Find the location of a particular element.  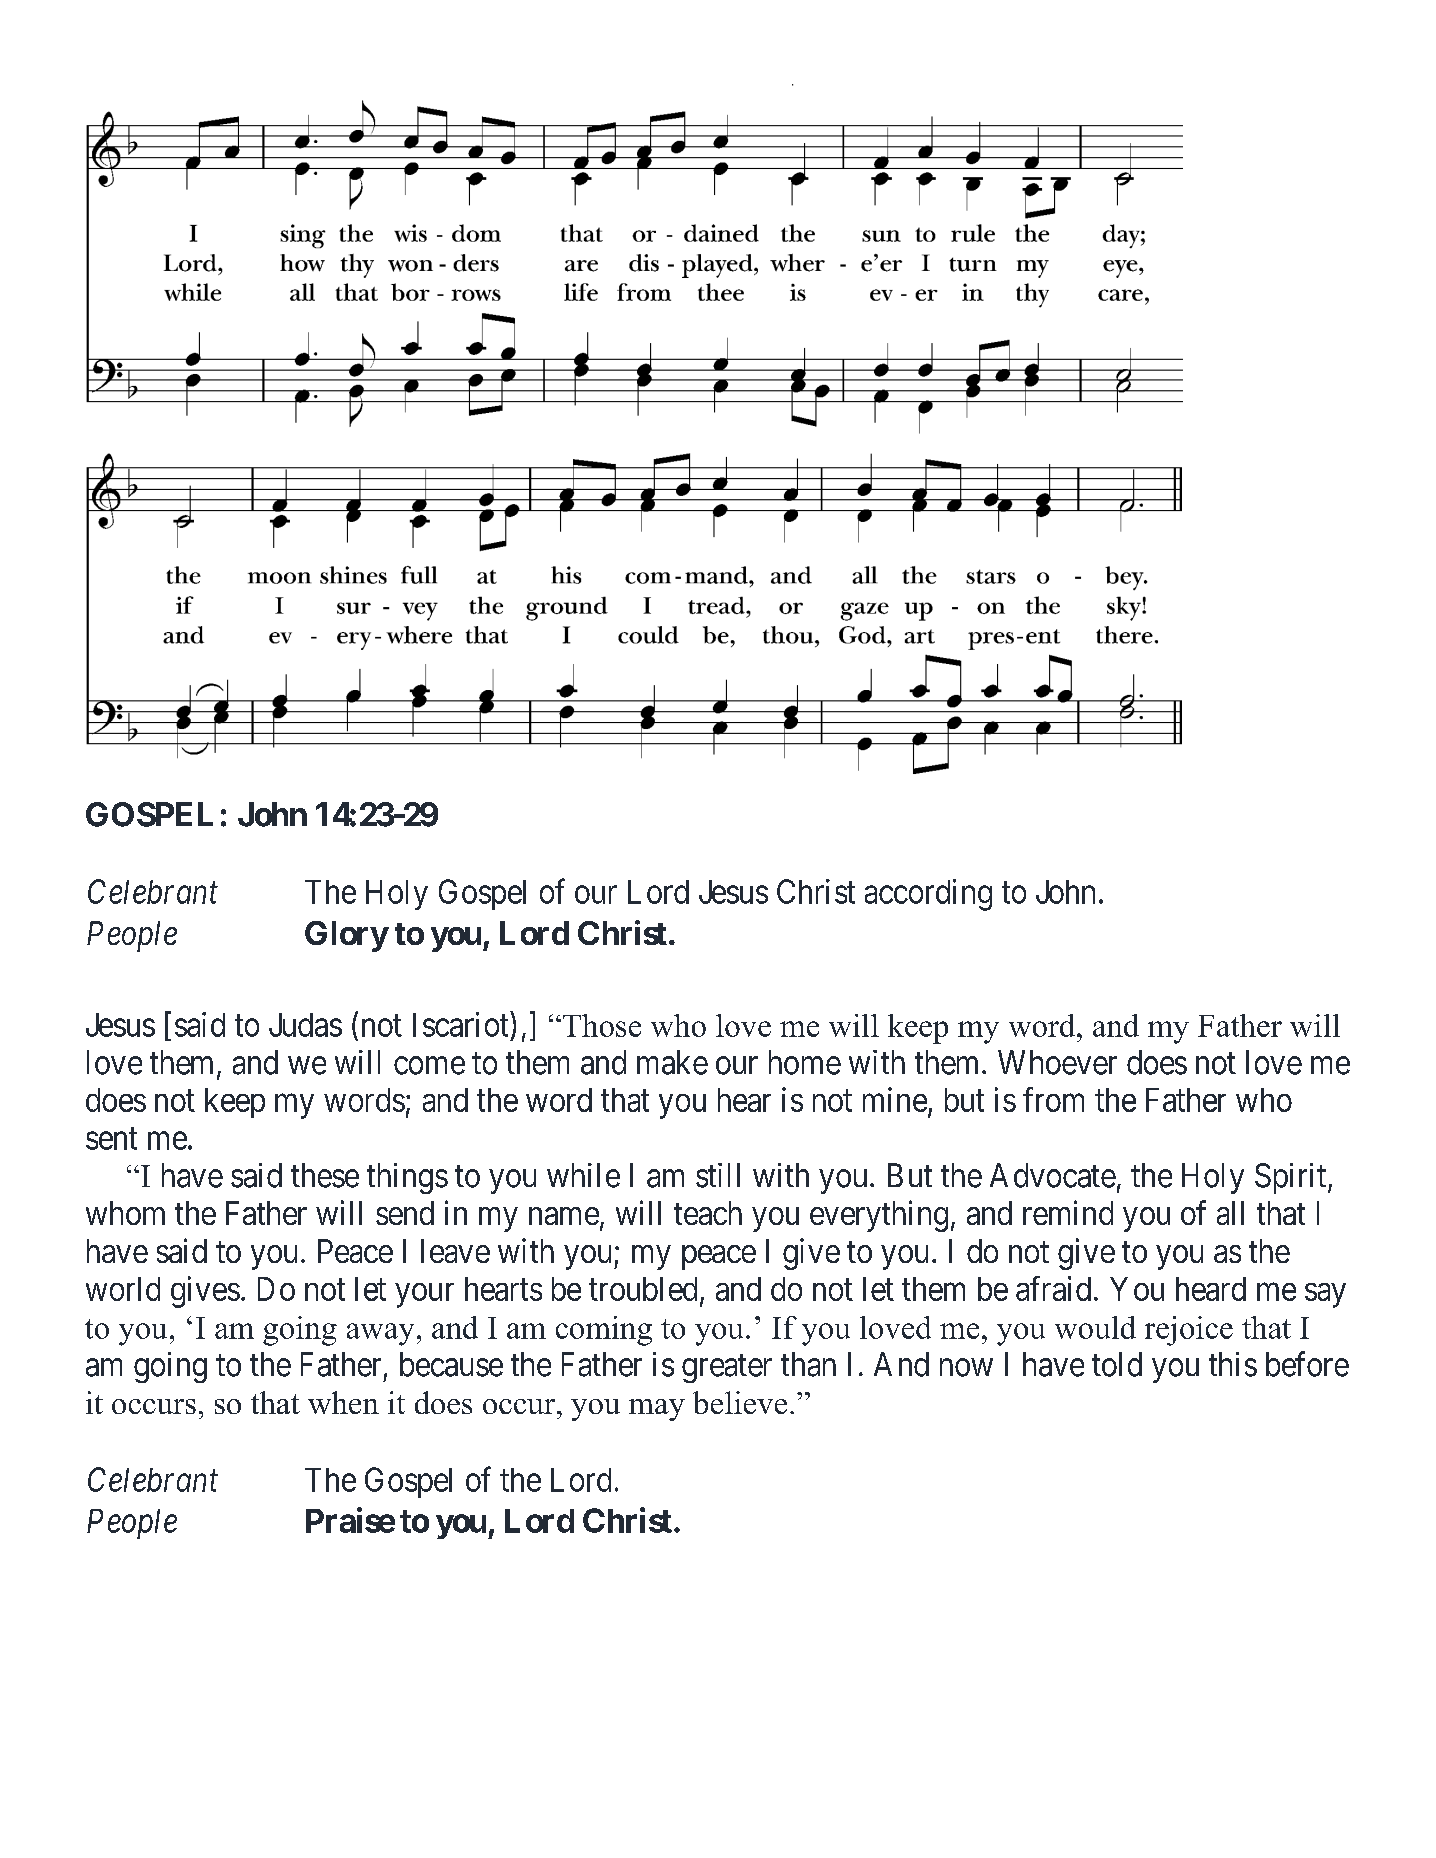

this is located at coordinates (1233, 1364).
